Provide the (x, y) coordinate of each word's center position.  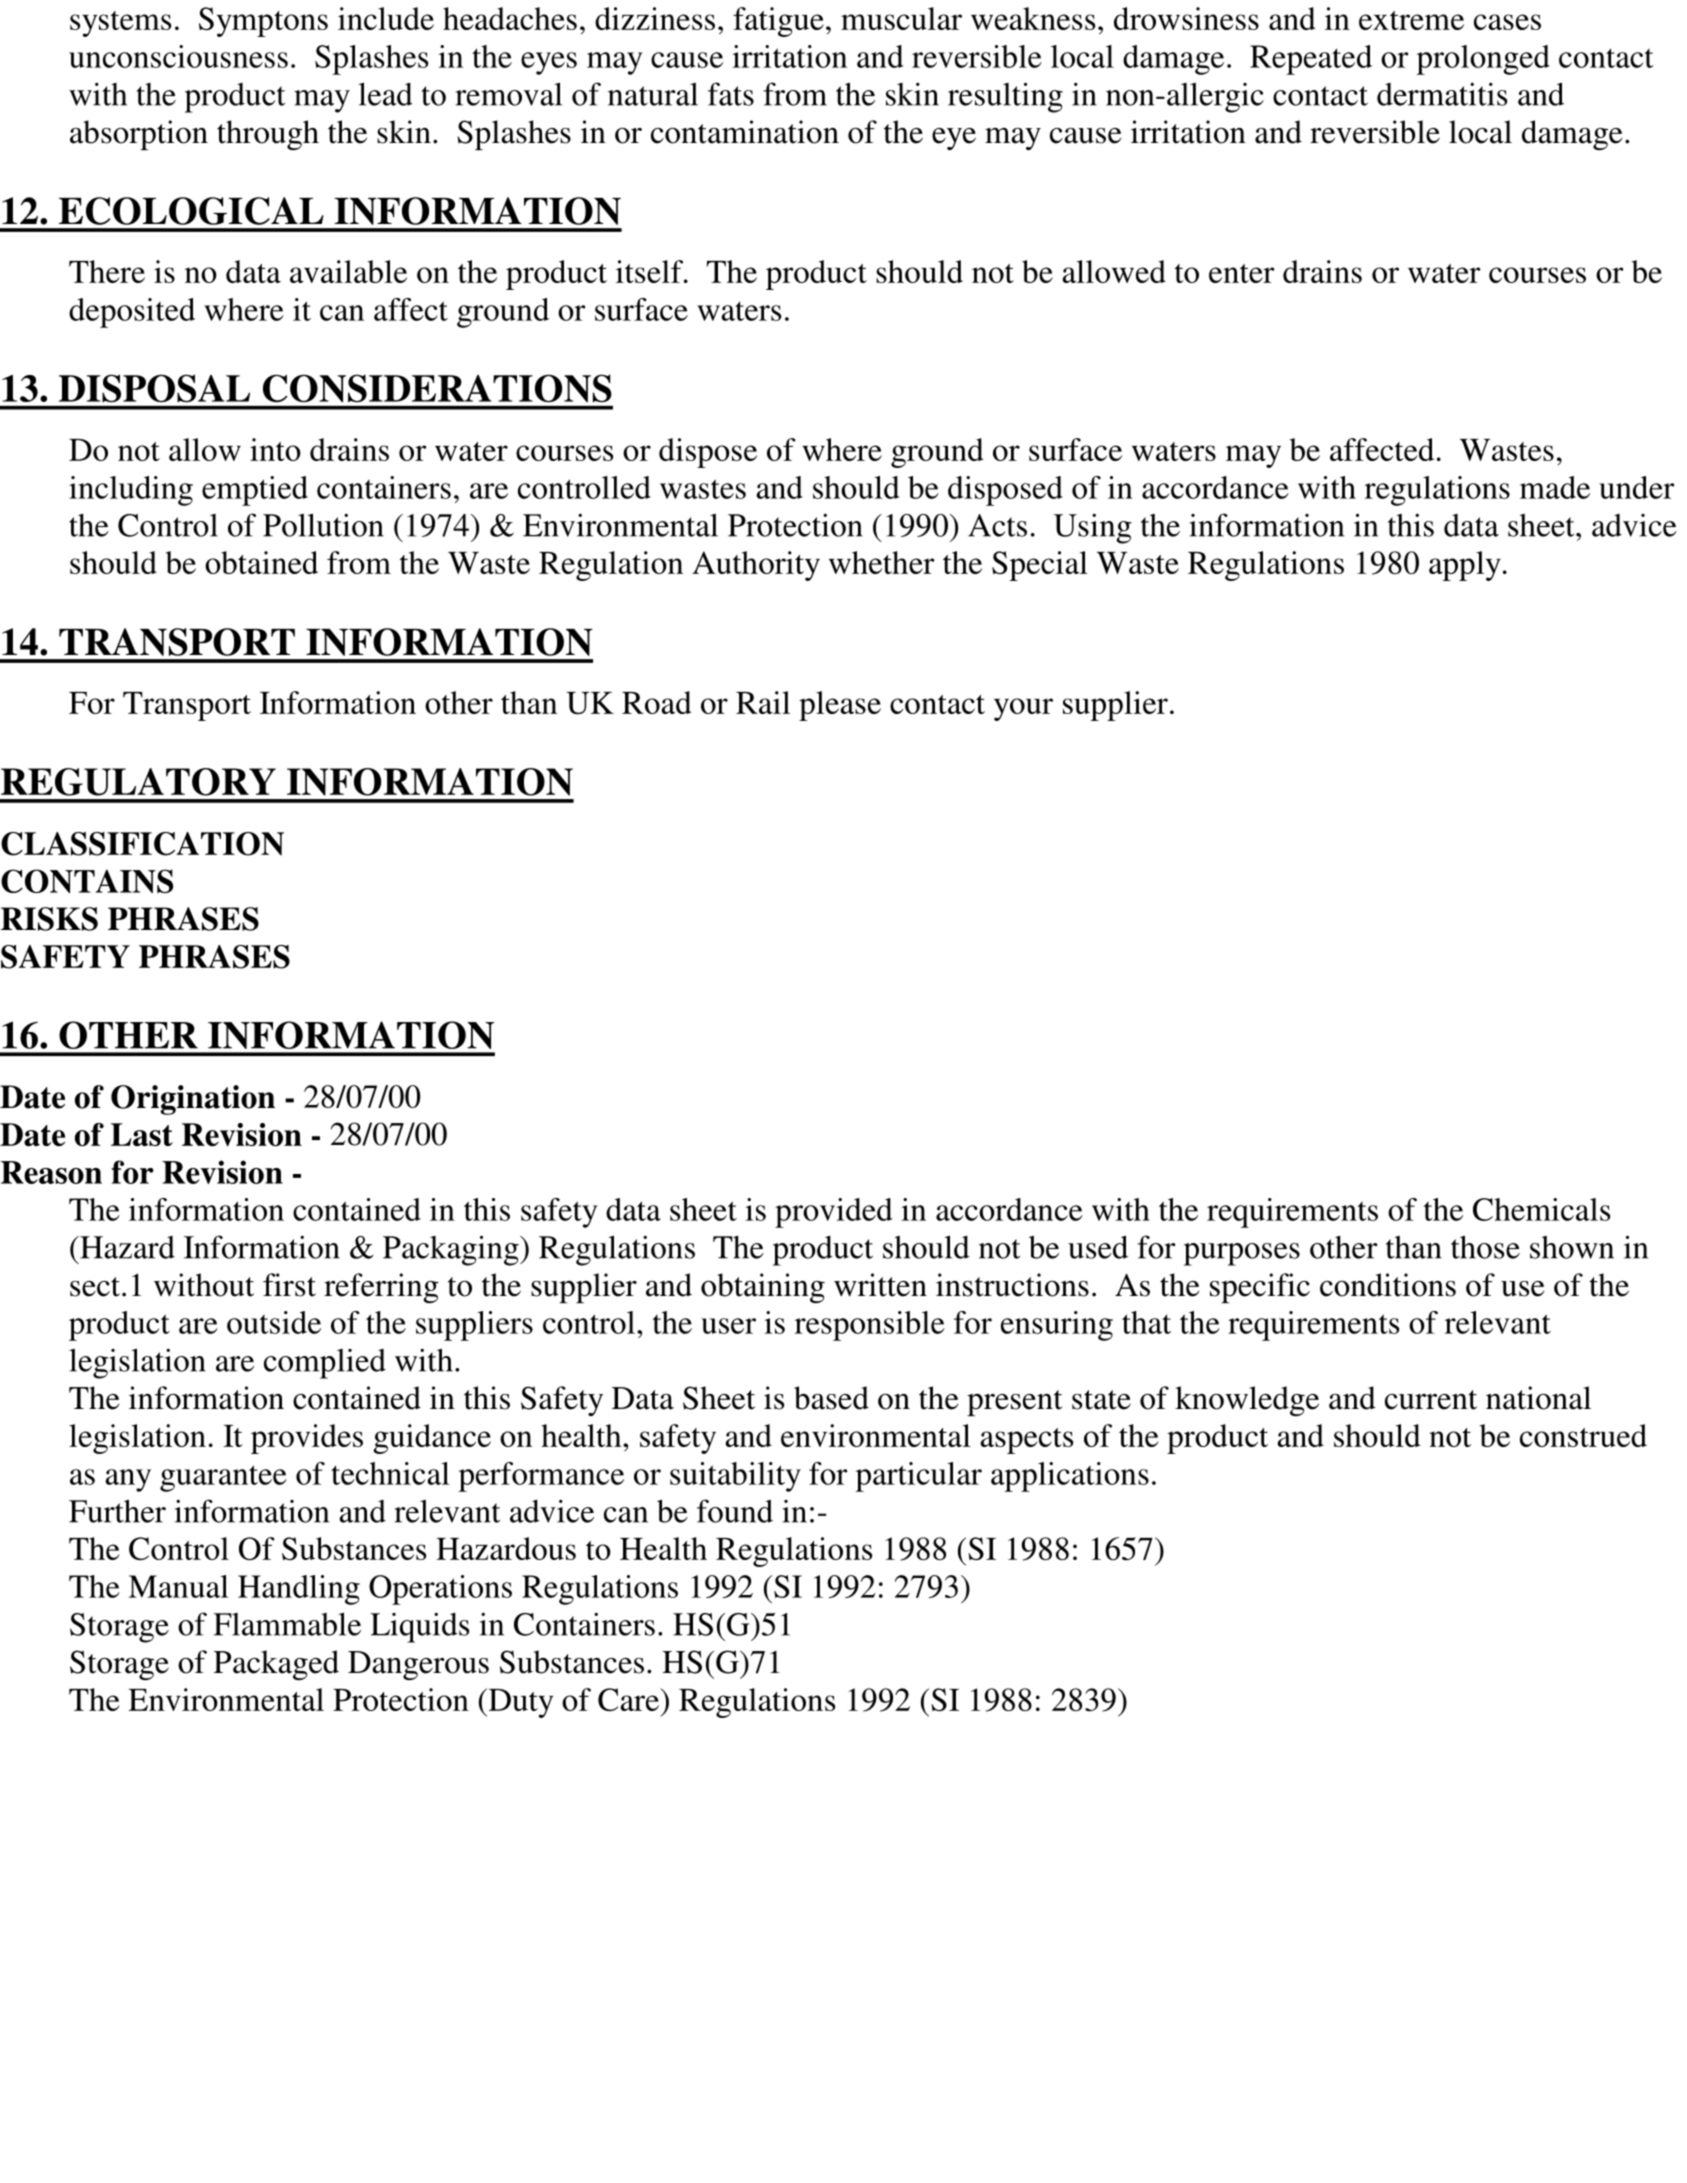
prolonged (1483, 60)
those (1485, 1247)
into (275, 449)
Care (629, 1700)
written (880, 1285)
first (289, 1285)
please (840, 706)
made (1555, 487)
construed (1583, 1435)
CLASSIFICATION (142, 844)
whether (882, 562)
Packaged (276, 1665)
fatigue (778, 22)
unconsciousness (178, 56)
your (1023, 709)
